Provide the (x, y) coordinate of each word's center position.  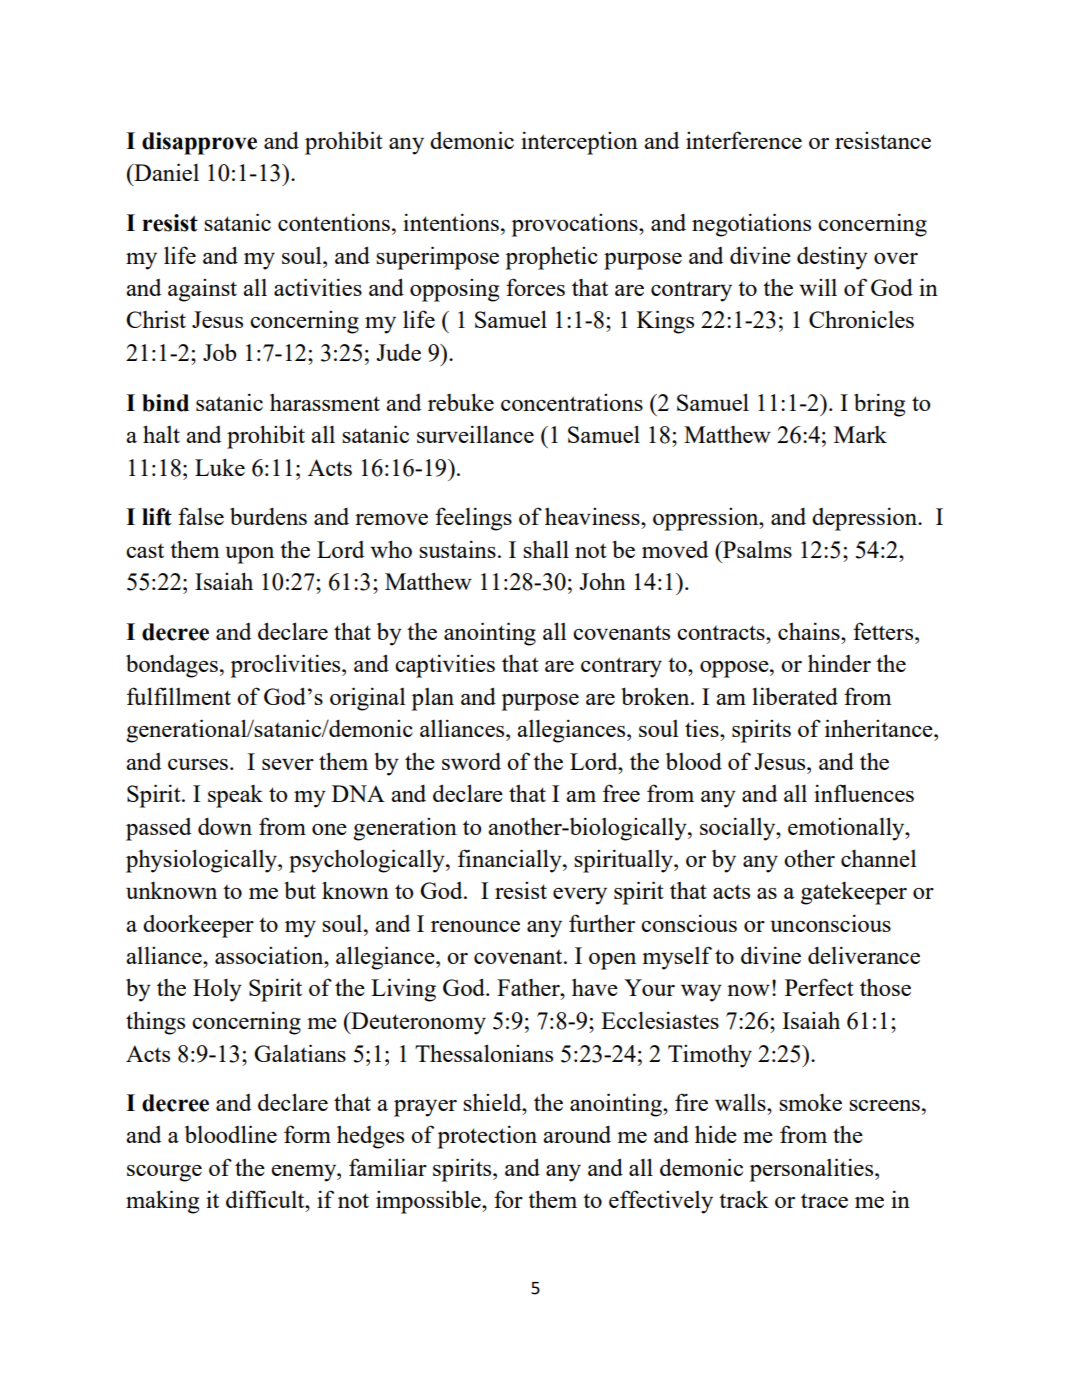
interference (744, 140)
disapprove (199, 143)
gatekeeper (854, 893)
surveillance (475, 434)
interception (579, 143)
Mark (860, 434)
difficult (266, 1199)
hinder (839, 663)
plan (433, 699)
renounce (475, 926)
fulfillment (179, 696)
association (270, 955)
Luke (220, 467)
